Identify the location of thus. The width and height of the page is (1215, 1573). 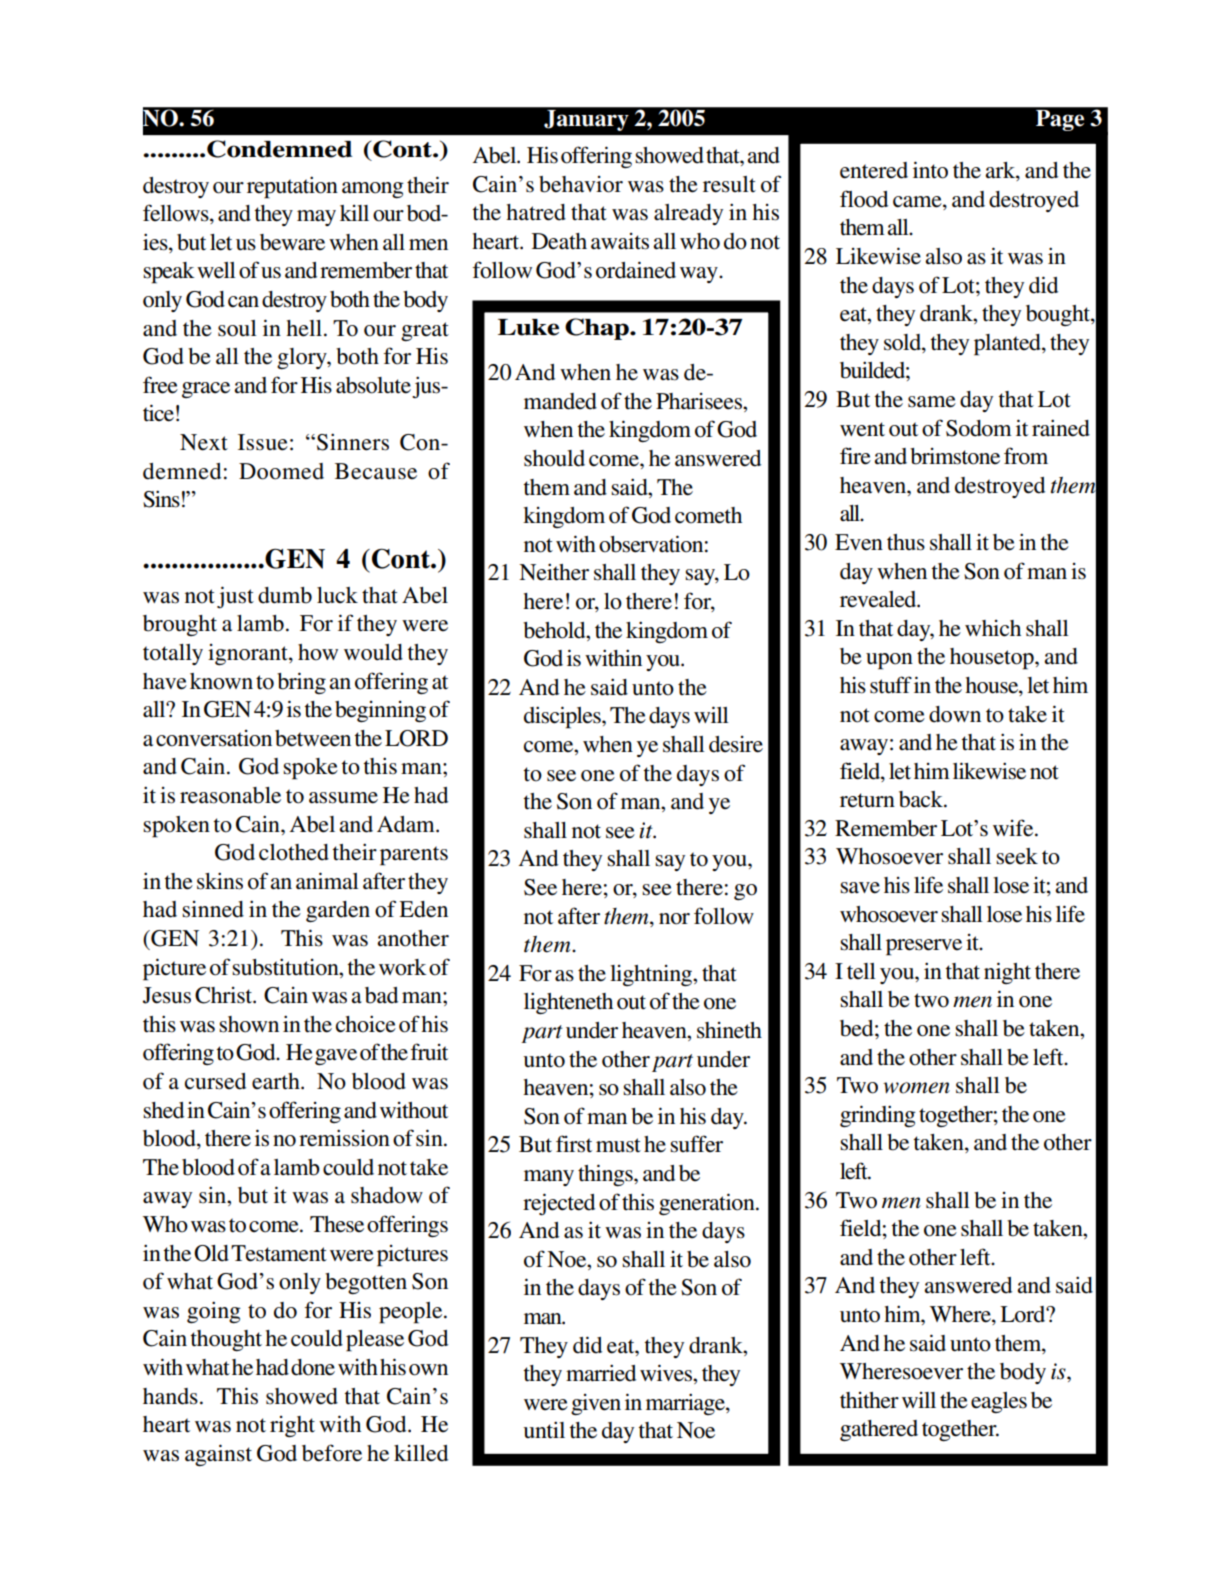
(906, 542).
